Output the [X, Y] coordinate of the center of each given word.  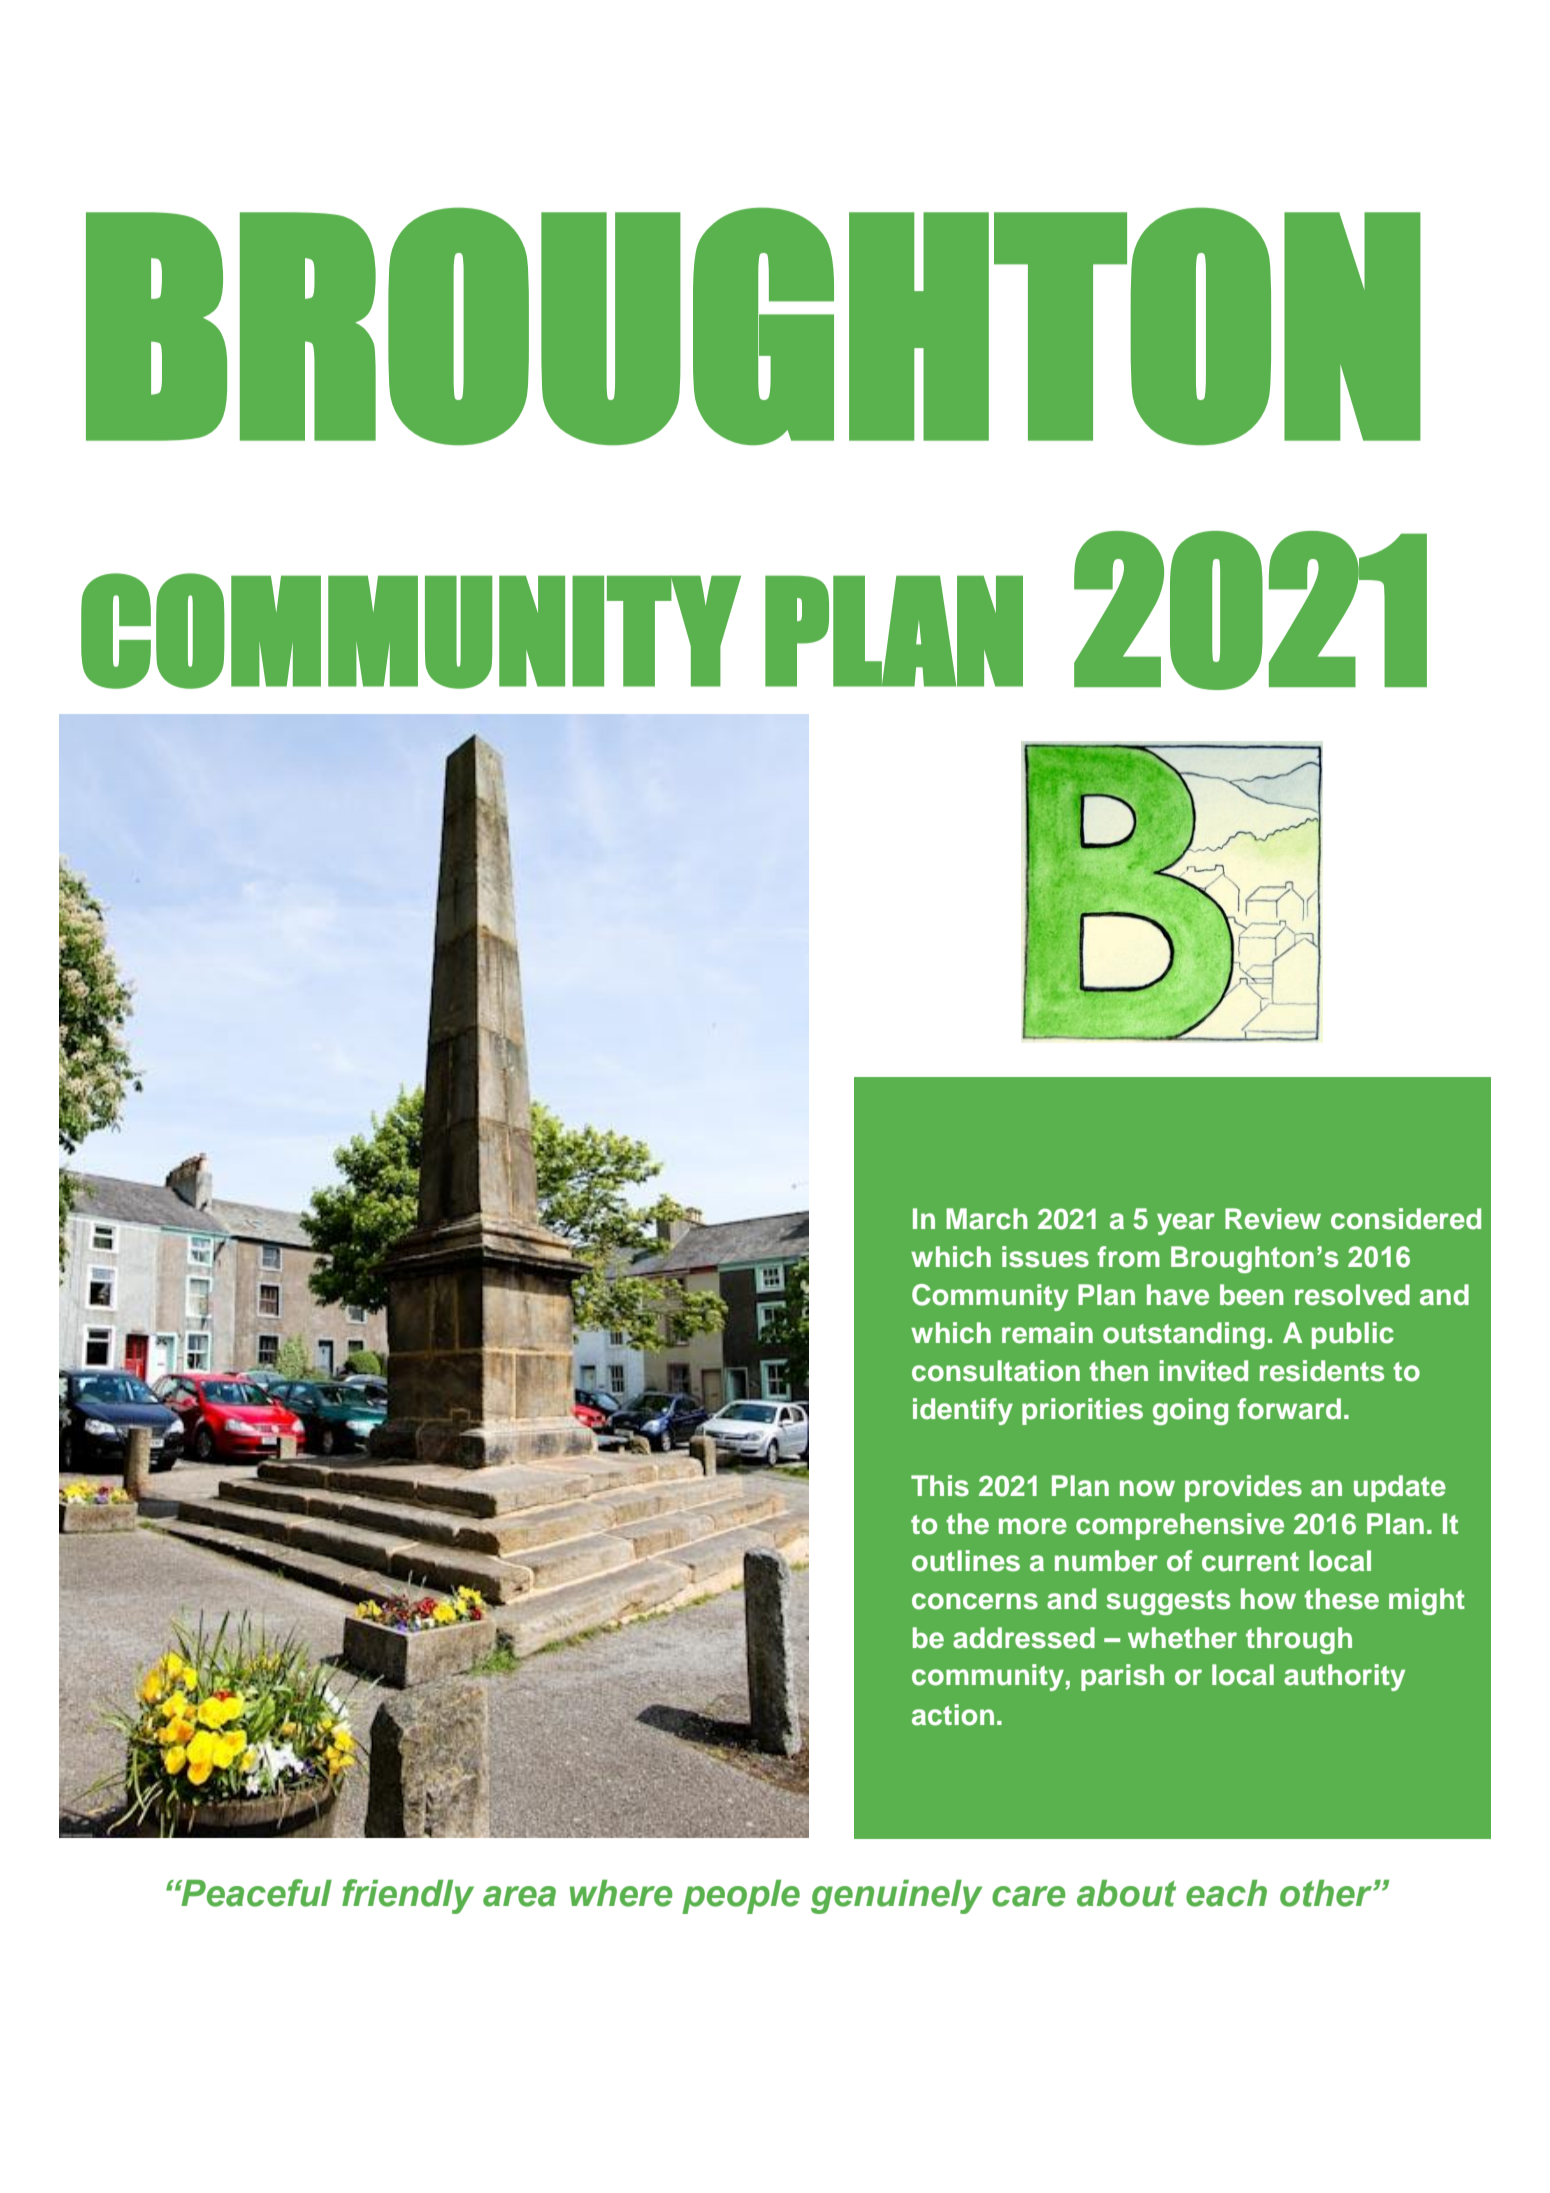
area [519, 1896]
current [1250, 1562]
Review [1273, 1219]
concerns [975, 1601]
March [987, 1219]
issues [1045, 1257]
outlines [966, 1561]
